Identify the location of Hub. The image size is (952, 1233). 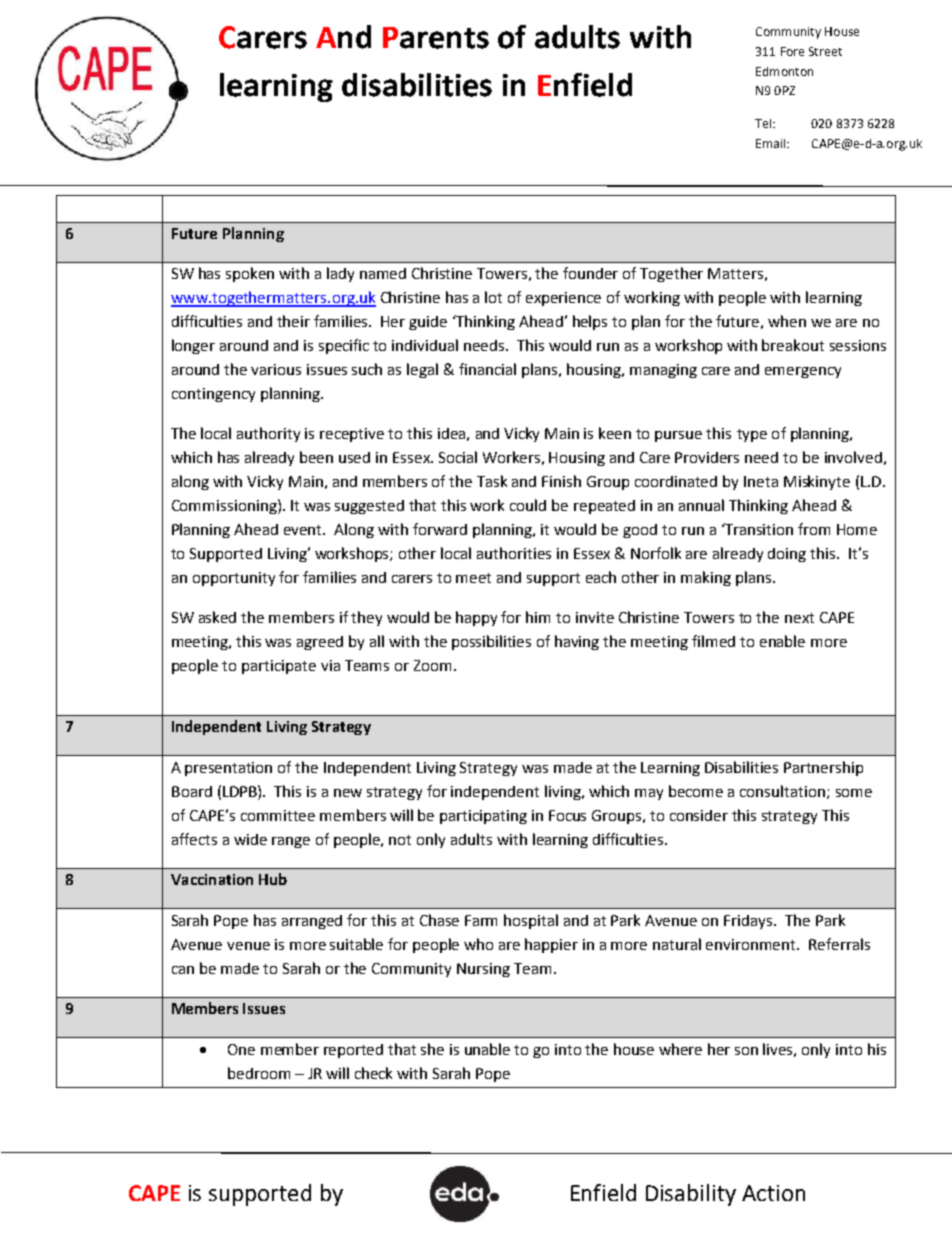
(273, 879).
